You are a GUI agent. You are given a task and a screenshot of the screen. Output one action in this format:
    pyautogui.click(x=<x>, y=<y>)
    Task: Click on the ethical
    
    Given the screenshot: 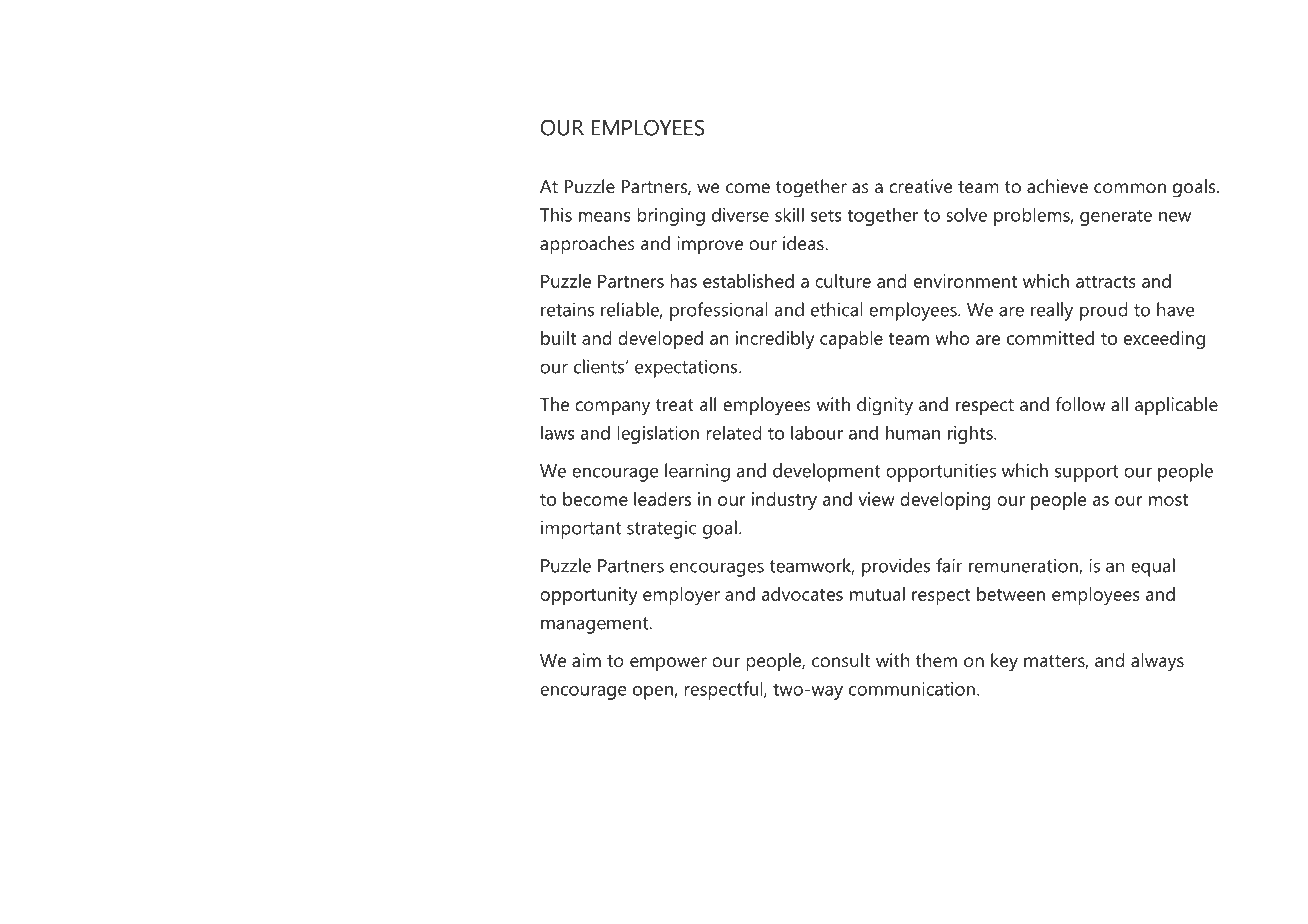 What is the action you would take?
    pyautogui.click(x=837, y=309)
